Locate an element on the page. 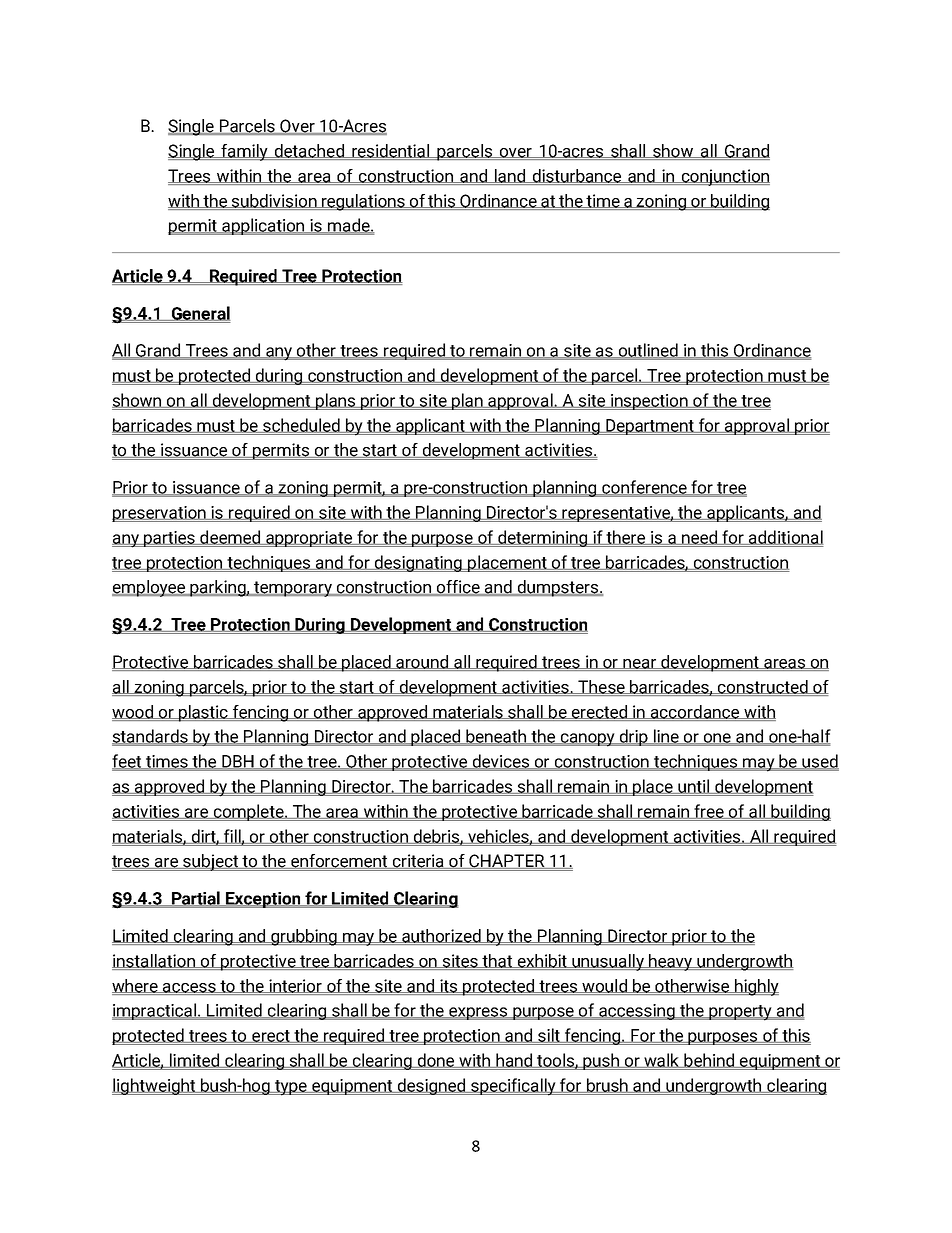 This image has height=1233, width=952. CHAPTER is located at coordinates (507, 861).
